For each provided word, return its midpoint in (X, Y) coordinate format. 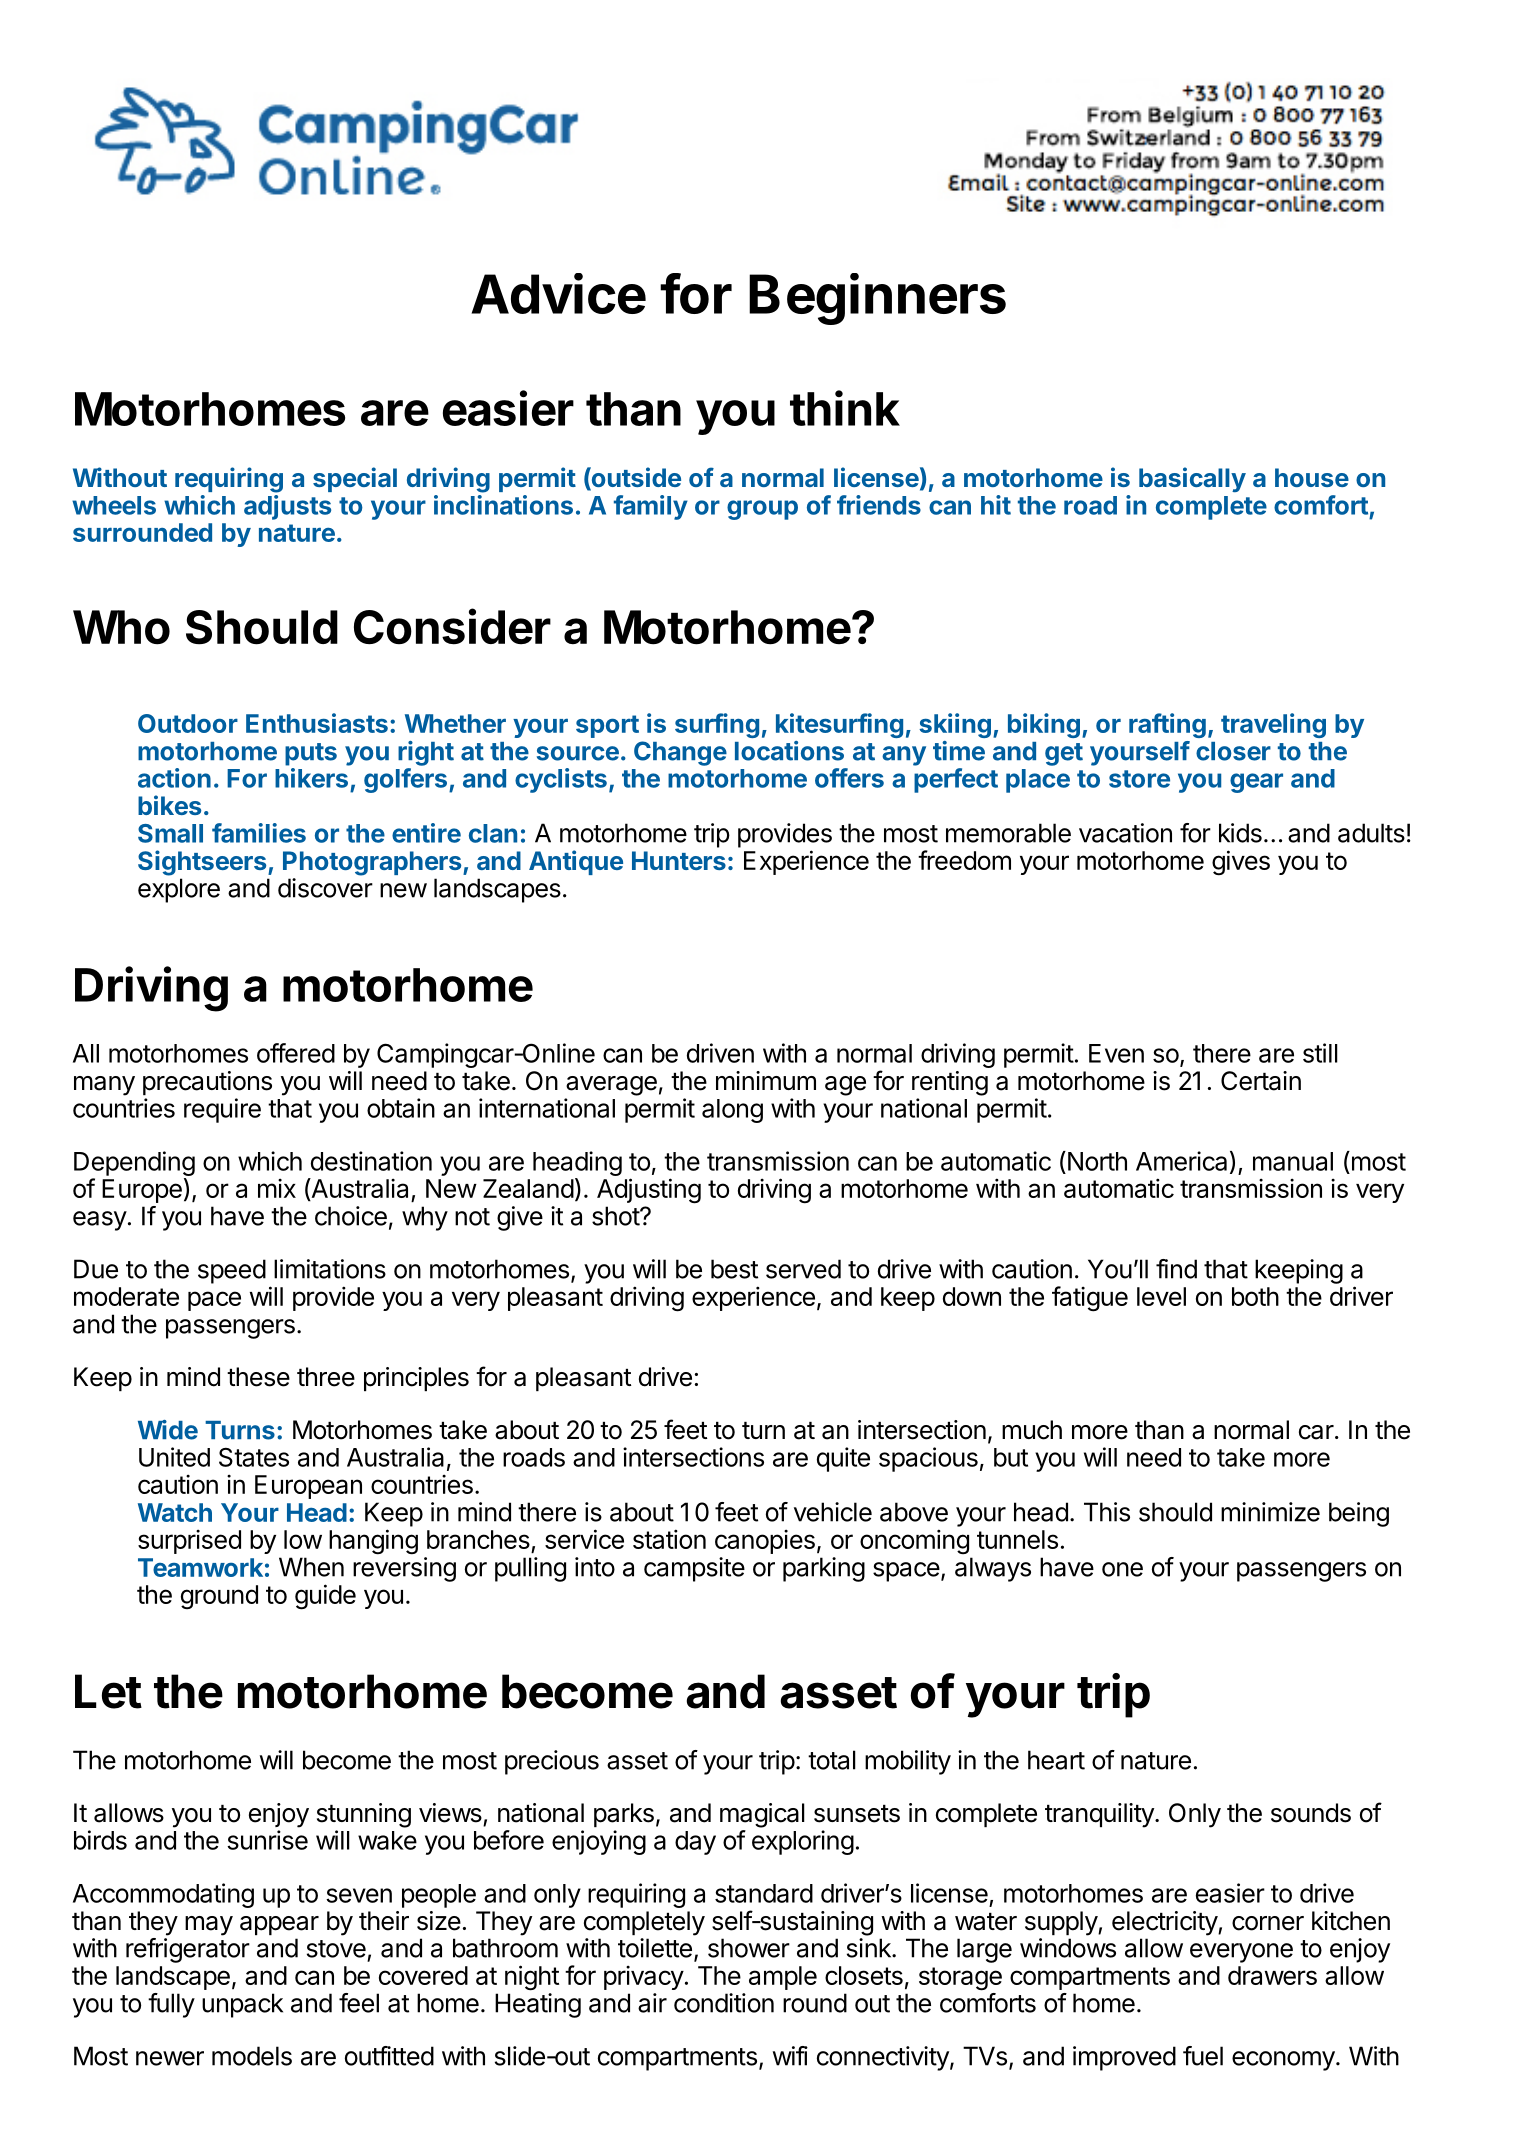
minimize (1270, 1512)
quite (843, 1459)
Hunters (679, 860)
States (254, 1457)
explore (179, 890)
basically (1192, 479)
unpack (242, 2005)
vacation (1125, 833)
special (355, 479)
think (845, 408)
